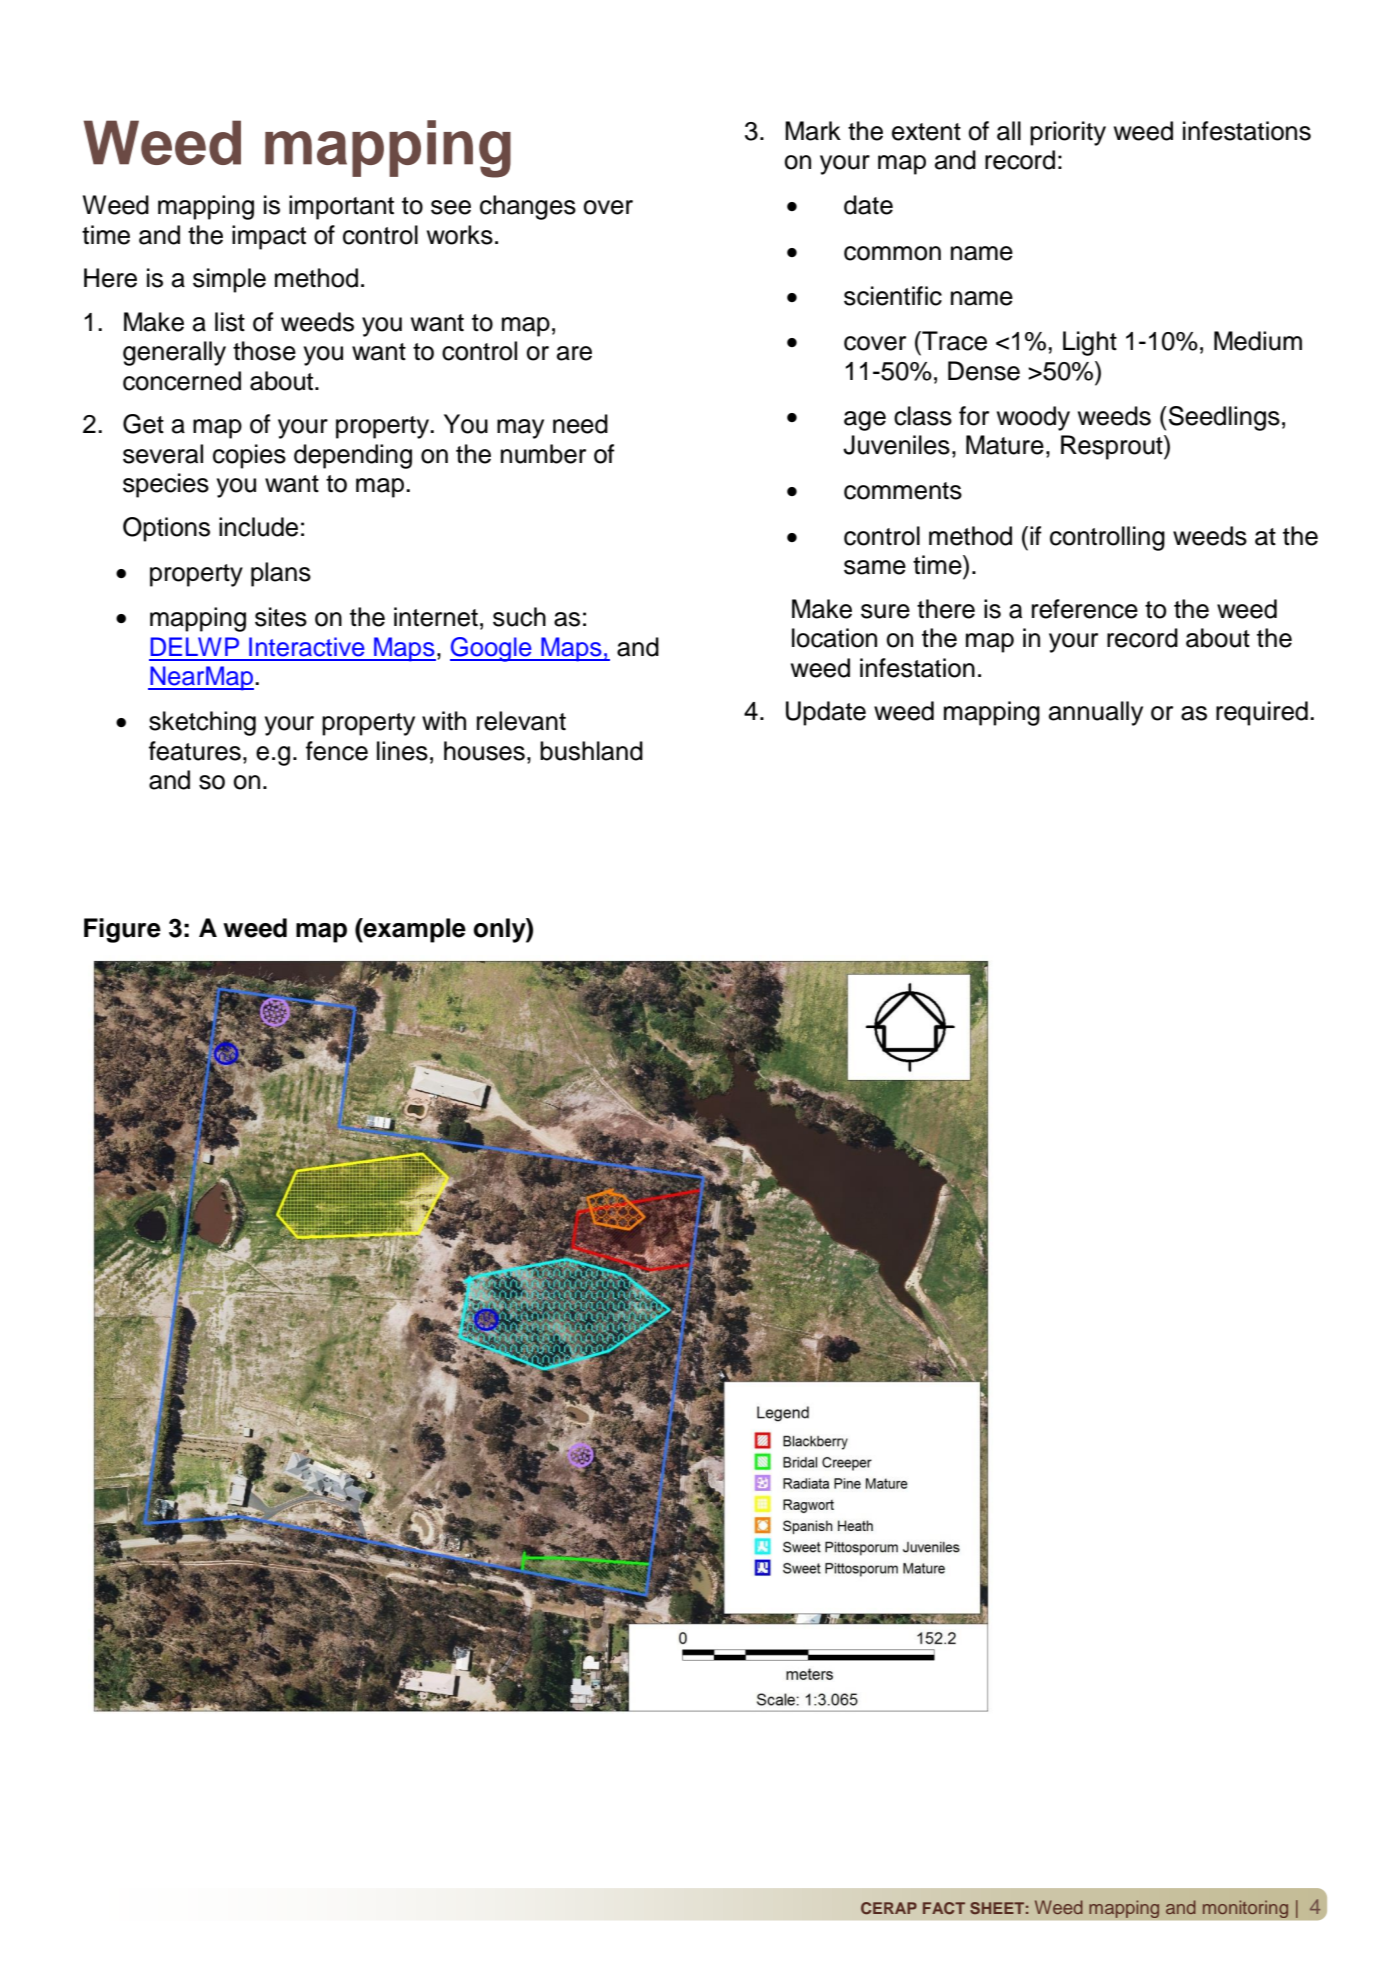 This screenshot has height=1964, width=1388. I want to click on bushland, so click(591, 751).
